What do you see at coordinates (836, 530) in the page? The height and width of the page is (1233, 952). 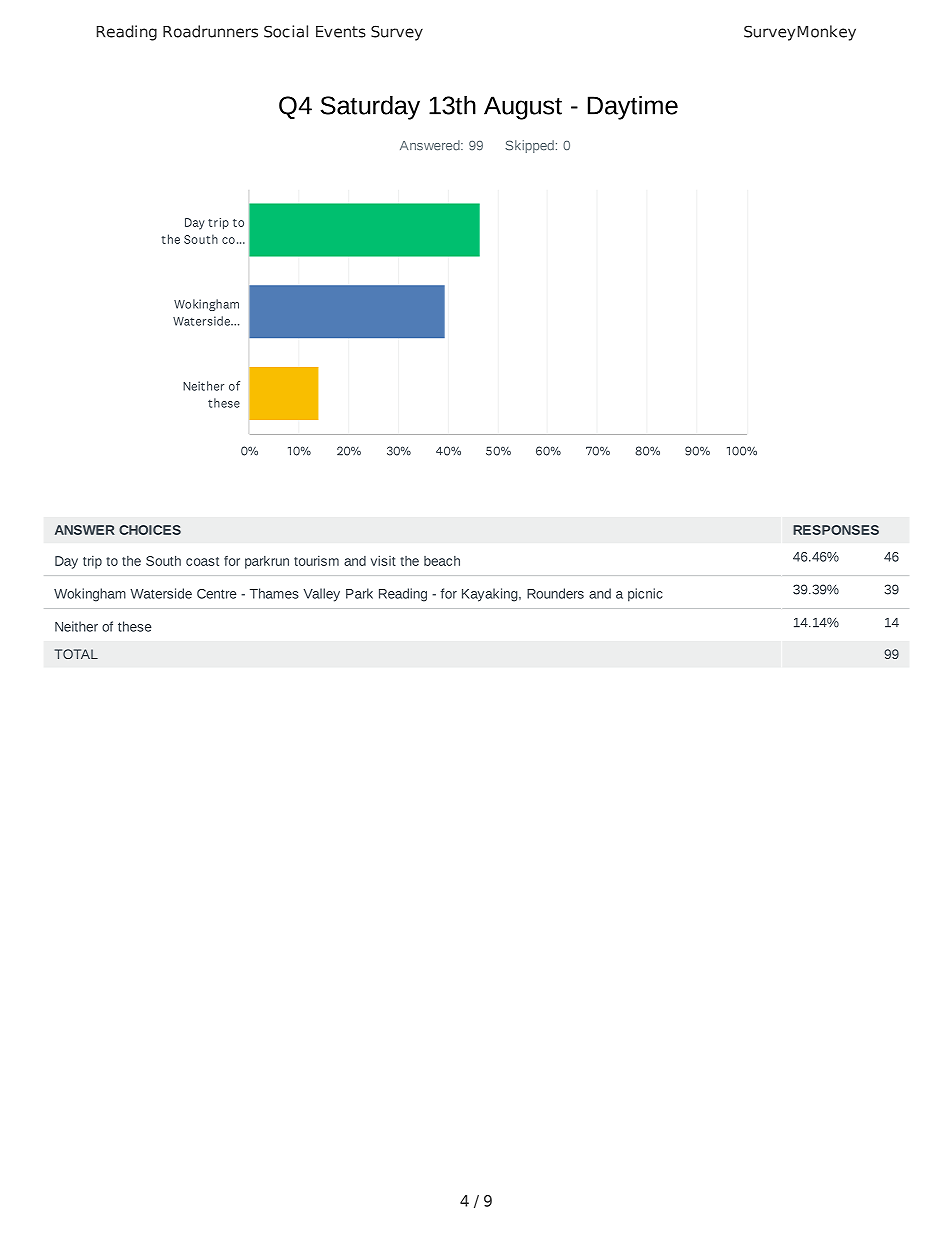 I see `RESPONSES` at bounding box center [836, 530].
